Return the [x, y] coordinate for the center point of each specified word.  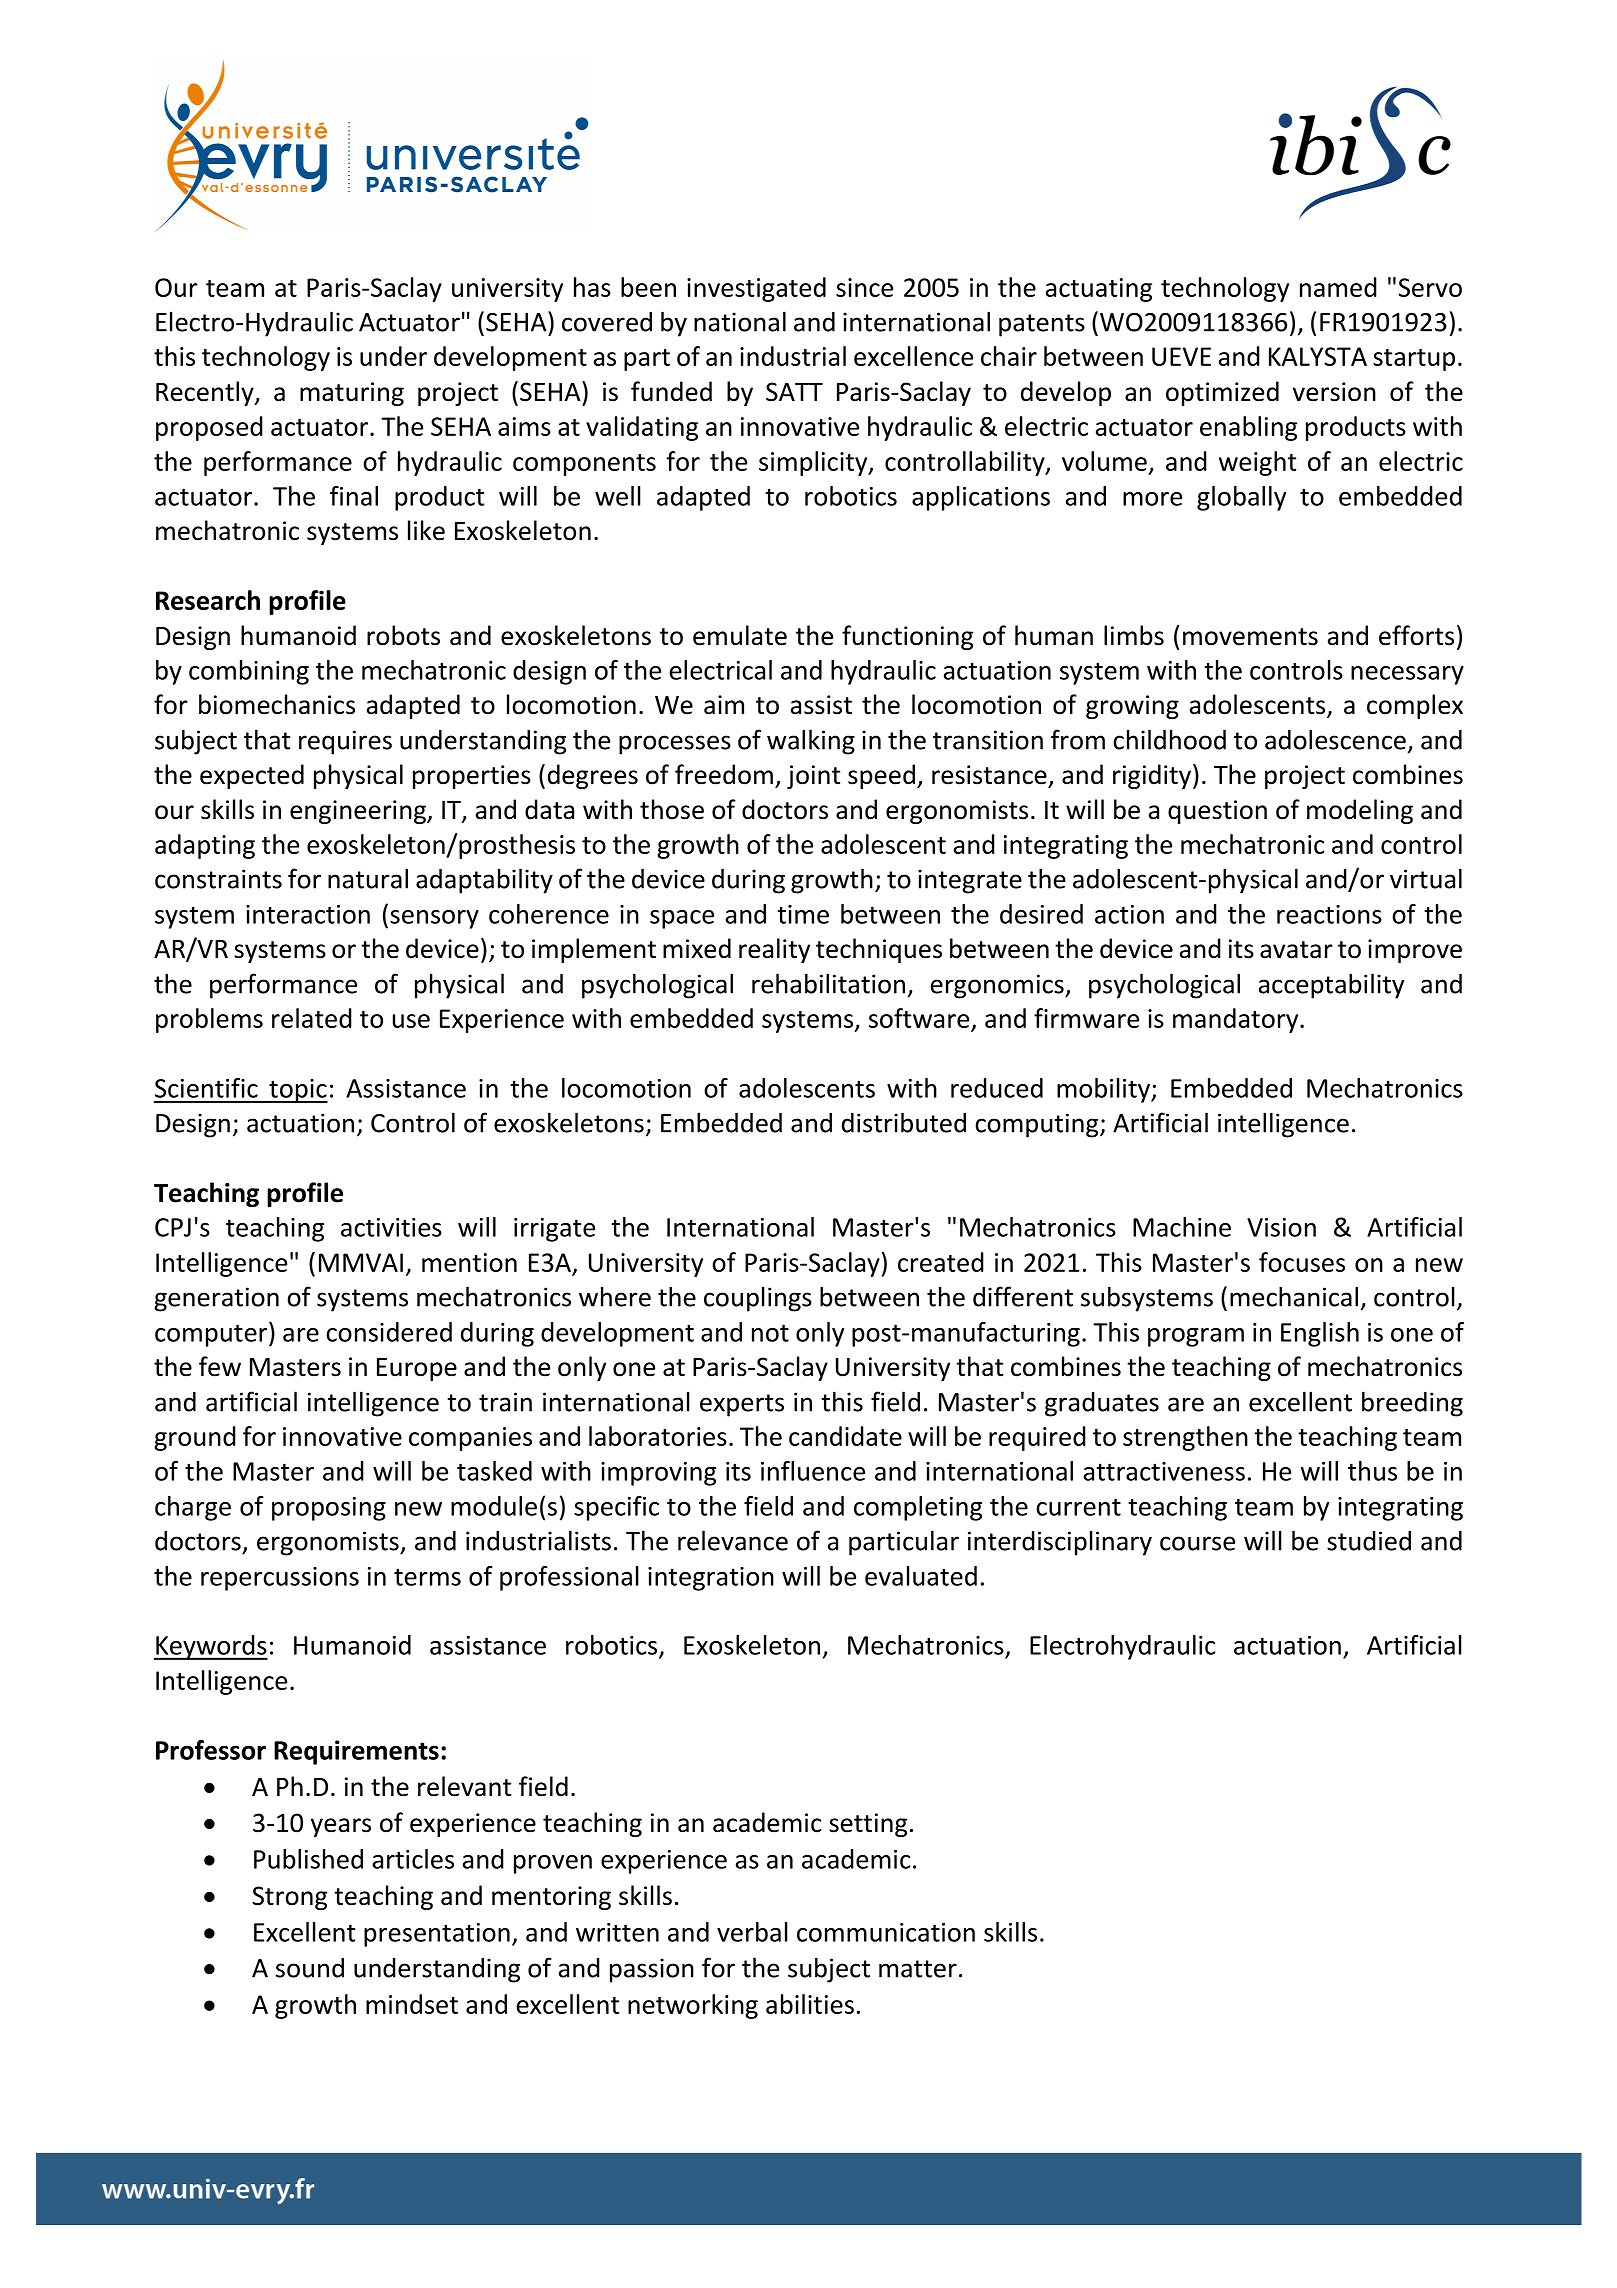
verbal [752, 1932]
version [1334, 392]
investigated [756, 289]
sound [310, 1968]
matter [918, 1969]
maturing [352, 394]
